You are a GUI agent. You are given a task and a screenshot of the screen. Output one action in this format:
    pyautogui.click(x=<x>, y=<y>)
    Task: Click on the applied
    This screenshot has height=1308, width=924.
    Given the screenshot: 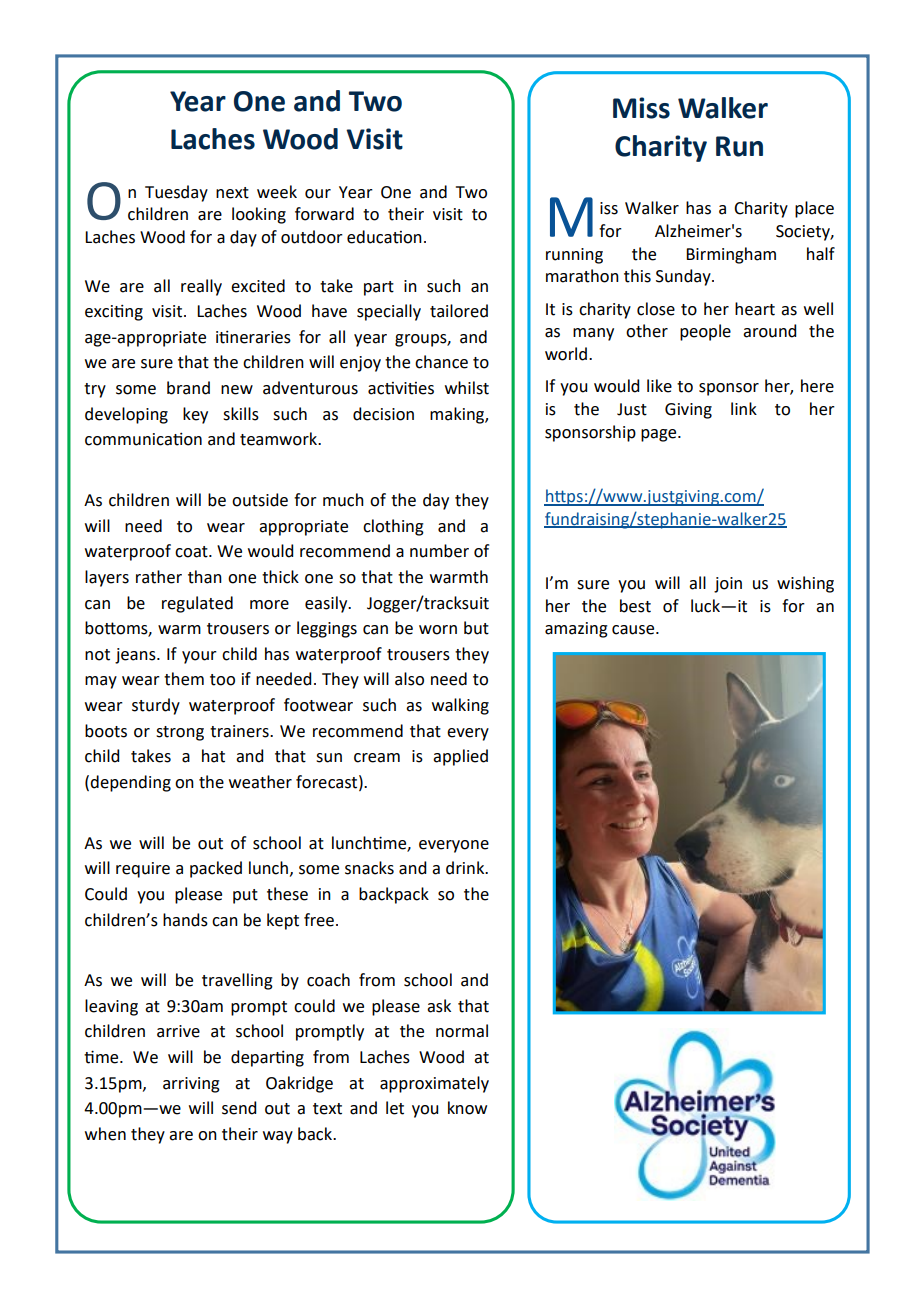 What is the action you would take?
    pyautogui.click(x=460, y=757)
